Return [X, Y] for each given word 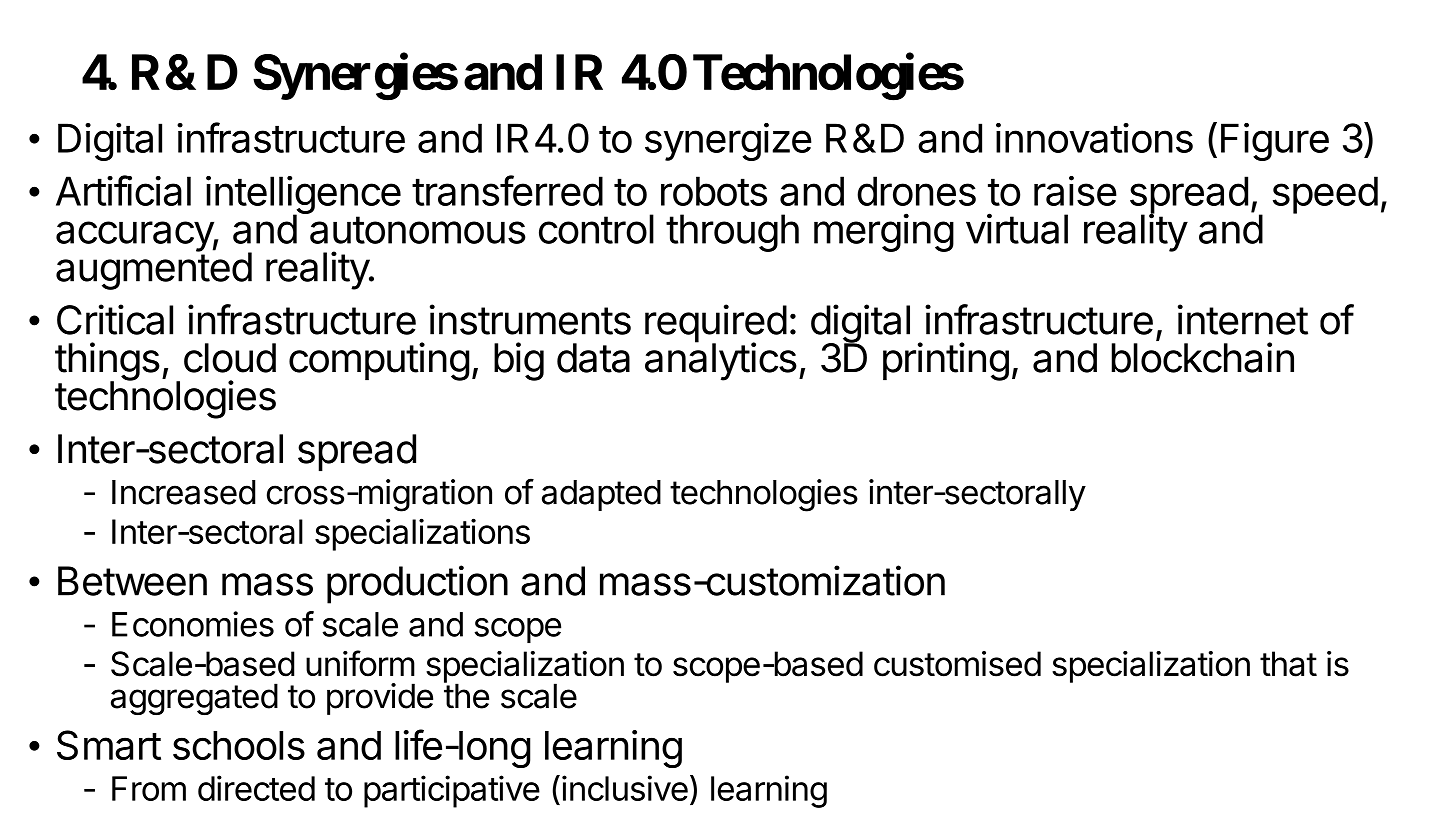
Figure [1275, 142]
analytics [721, 361]
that [1288, 664]
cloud [230, 358]
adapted [601, 495]
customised [957, 664]
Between [132, 581]
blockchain [1202, 357]
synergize [728, 142]
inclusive [625, 788]
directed [256, 788]
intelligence [303, 196]
